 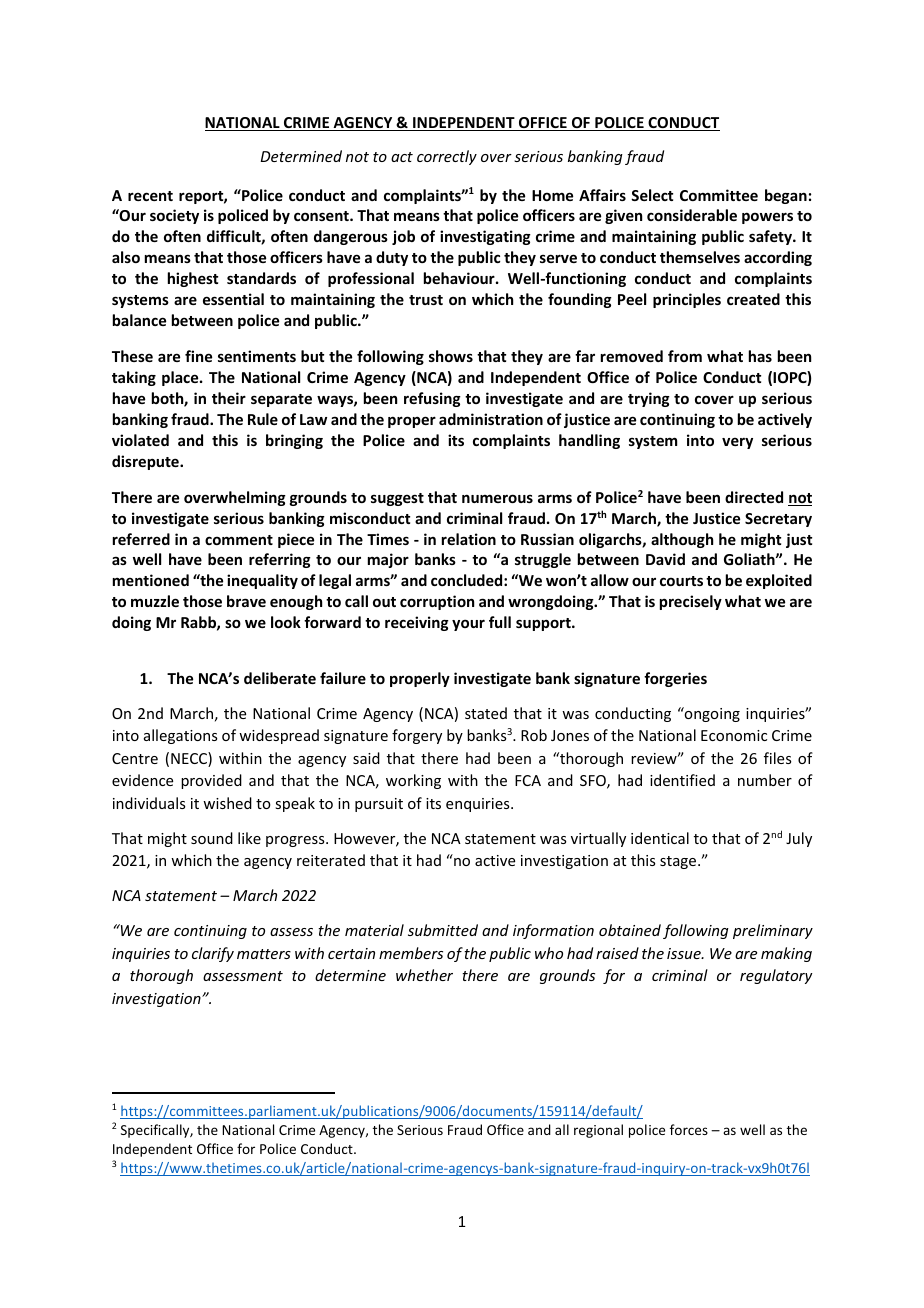 I want to click on clarify, so click(x=213, y=954).
